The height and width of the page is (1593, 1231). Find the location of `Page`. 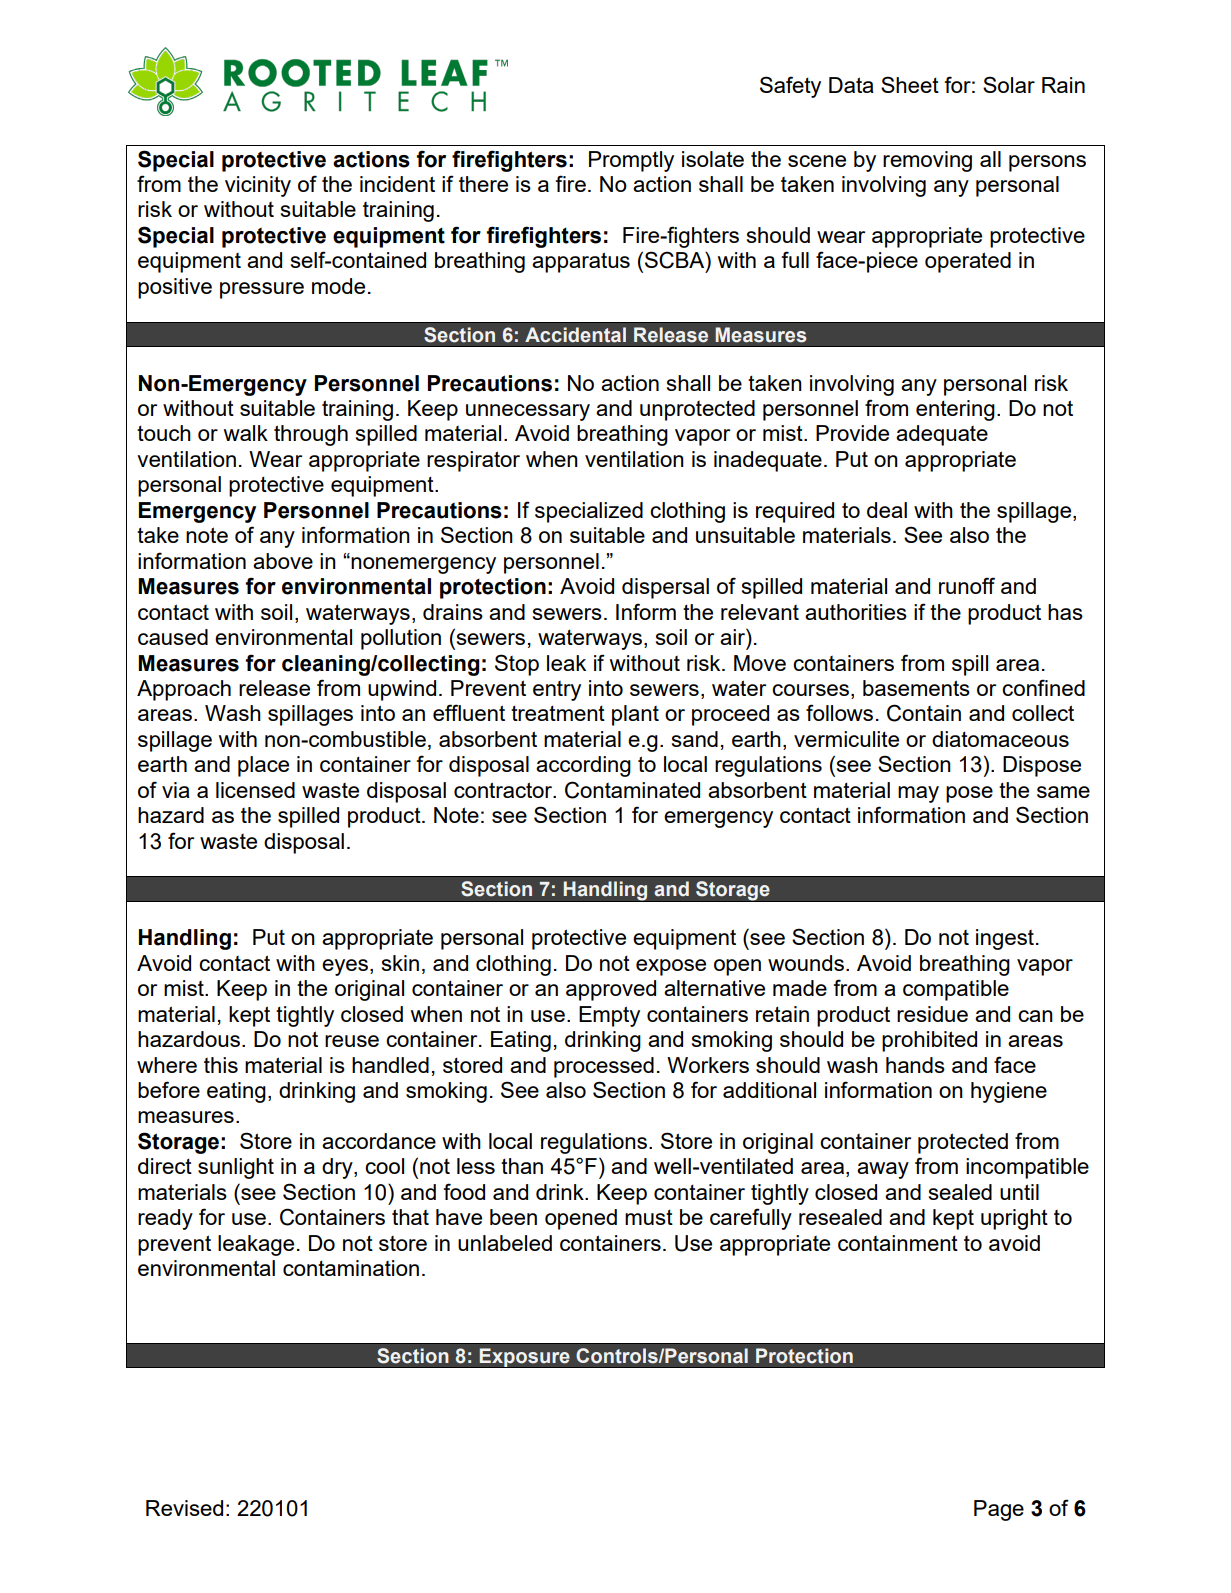

Page is located at coordinates (999, 1510).
